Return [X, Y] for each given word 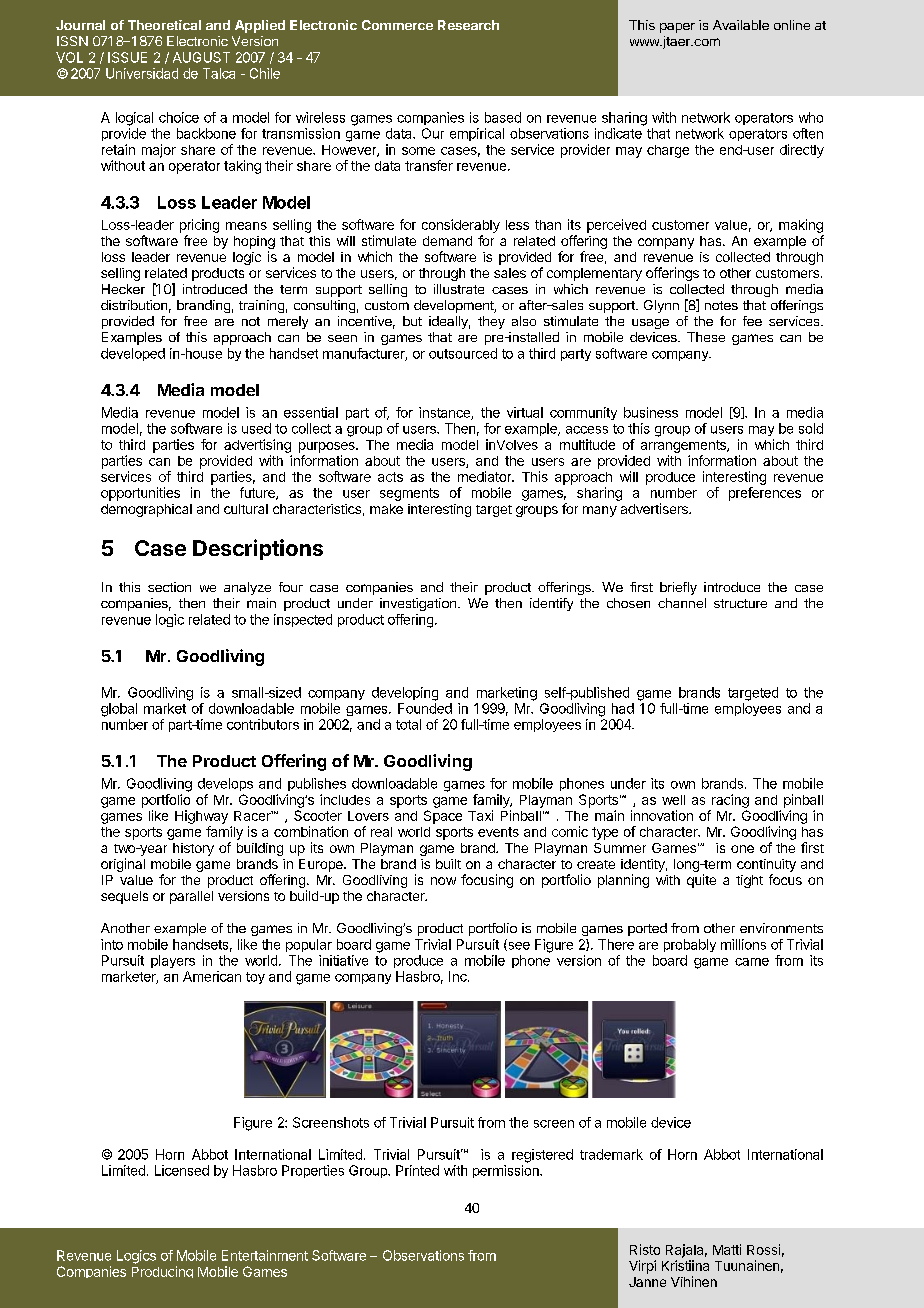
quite [701, 881]
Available [741, 25]
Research [468, 25]
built [448, 864]
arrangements [684, 446]
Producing [162, 1272]
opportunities [140, 494]
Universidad [142, 73]
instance [445, 413]
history [193, 849]
